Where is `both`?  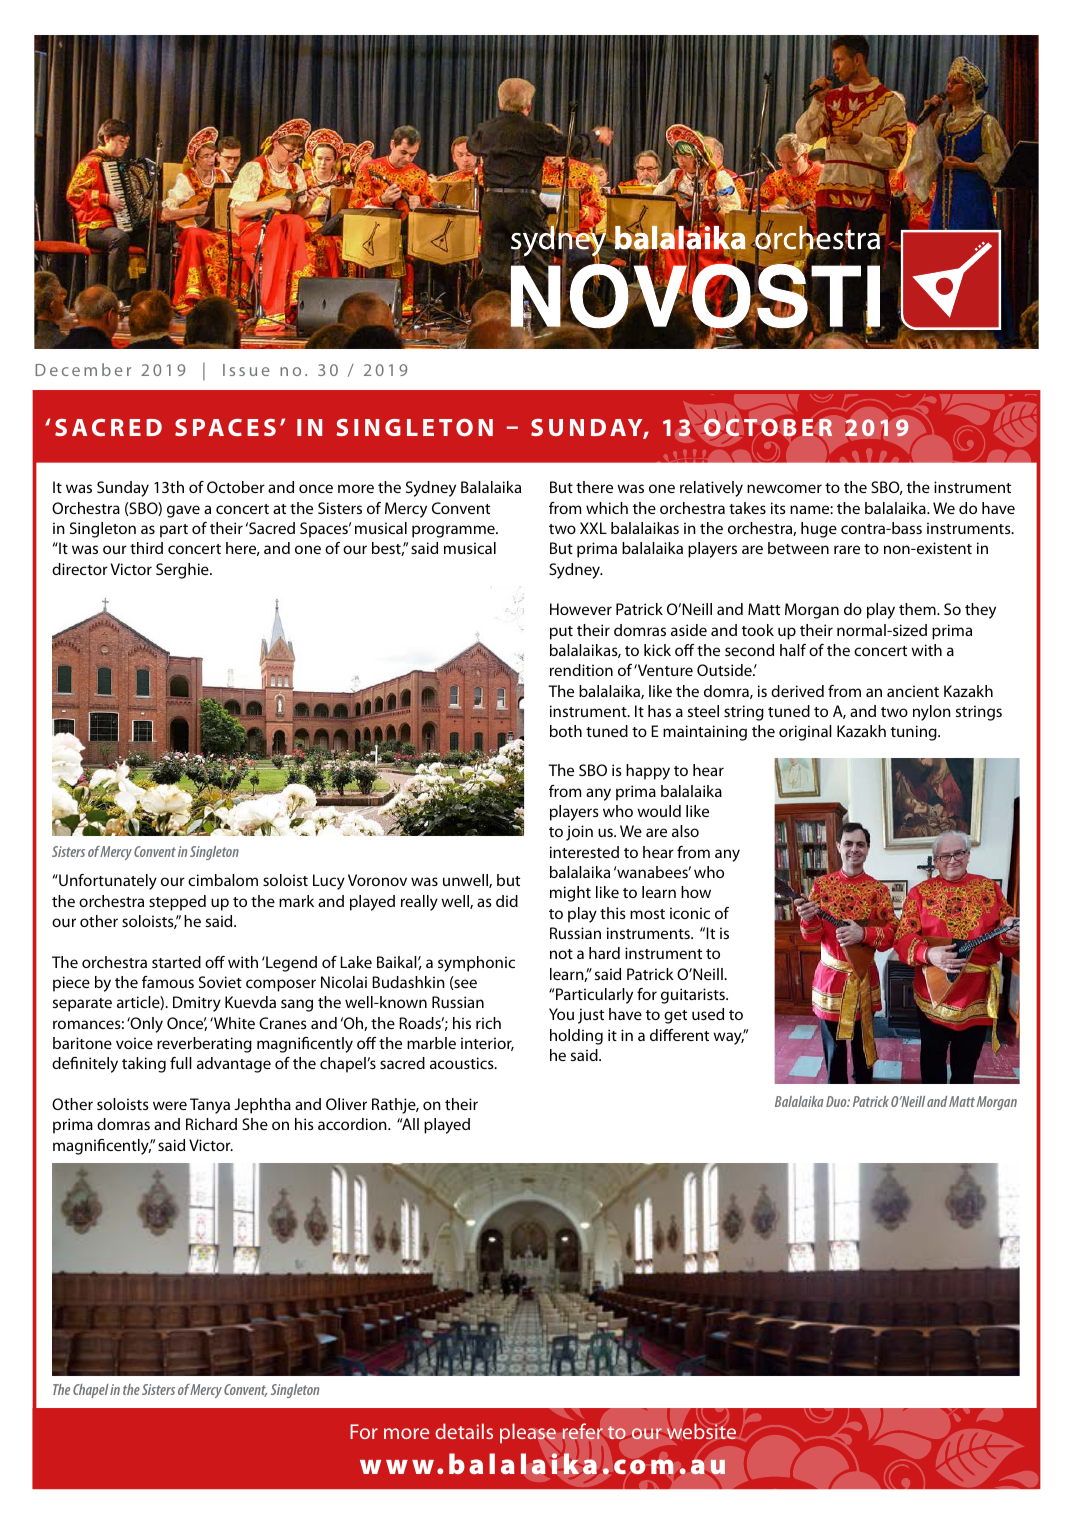 both is located at coordinates (566, 731).
